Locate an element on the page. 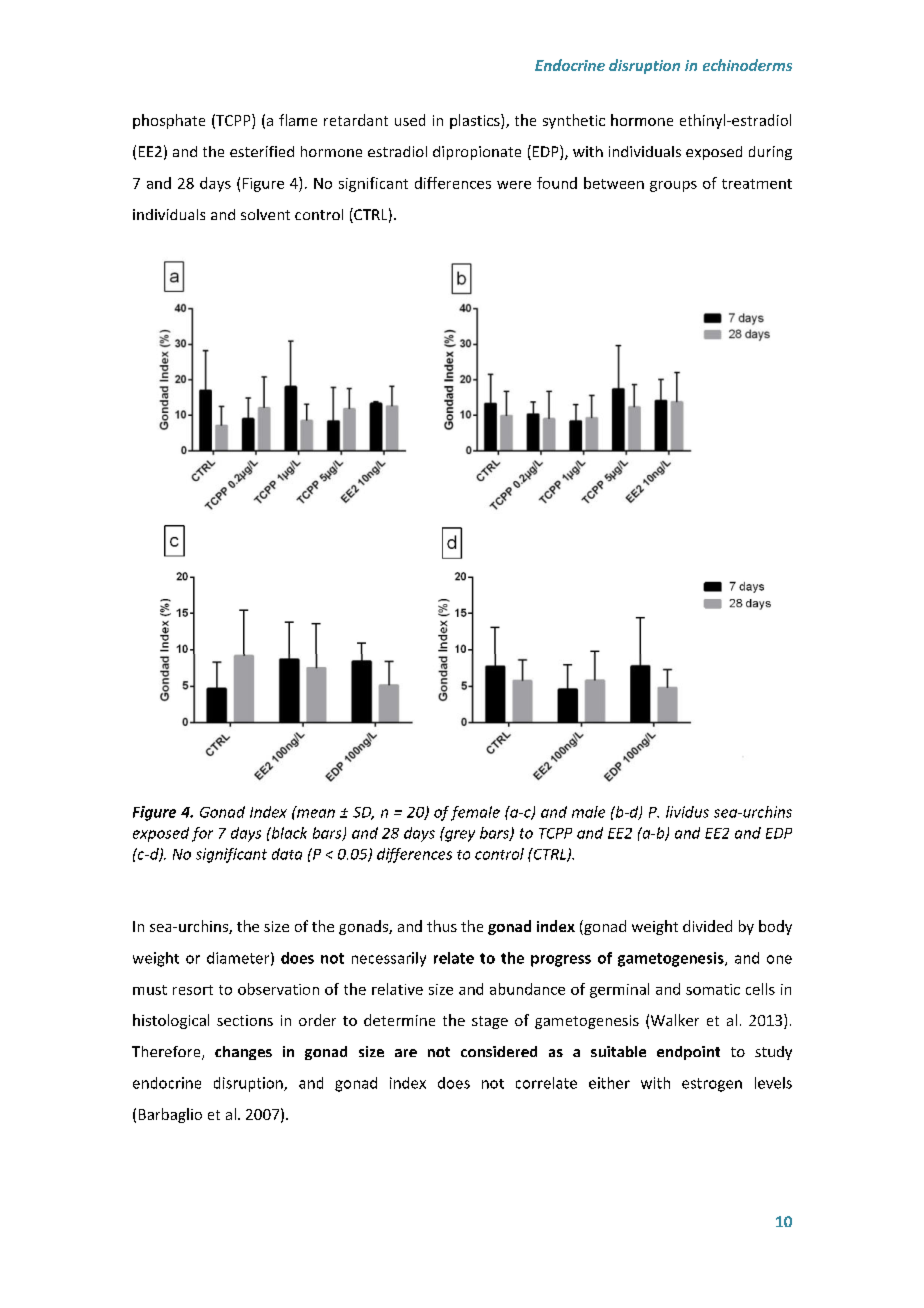  grey is located at coordinates (459, 835).
